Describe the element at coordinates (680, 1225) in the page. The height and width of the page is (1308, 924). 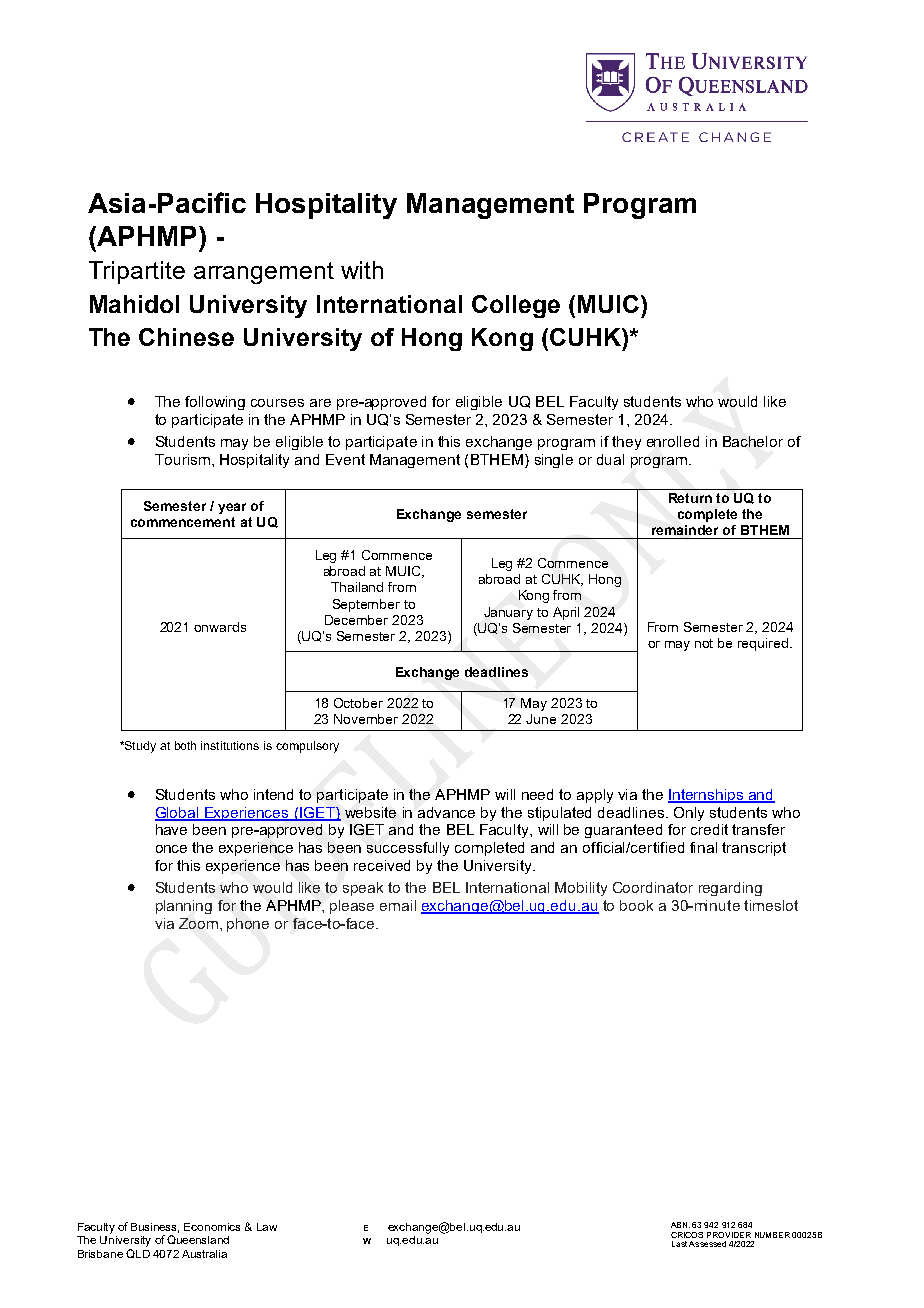
I see `ABN` at that location.
